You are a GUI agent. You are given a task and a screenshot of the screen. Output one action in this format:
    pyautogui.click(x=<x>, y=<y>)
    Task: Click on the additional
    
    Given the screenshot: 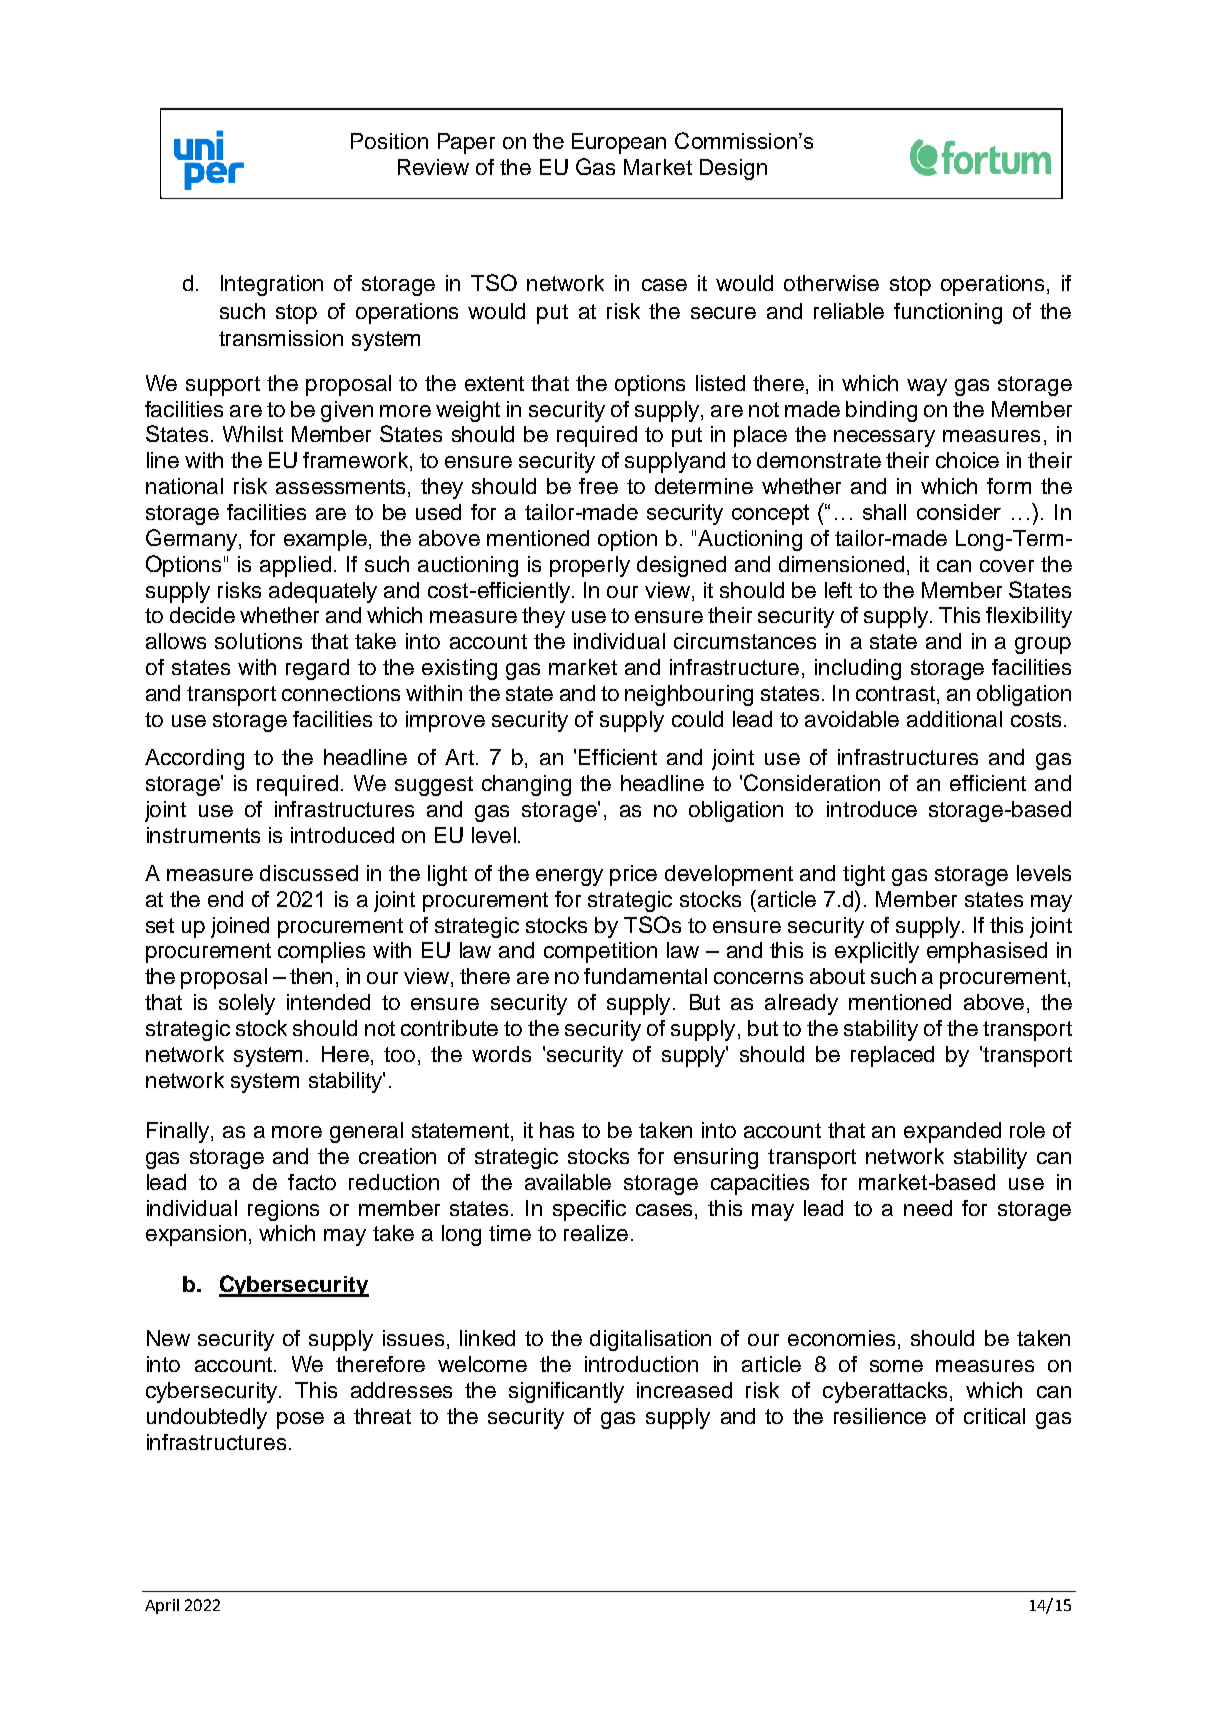 What is the action you would take?
    pyautogui.click(x=954, y=719)
